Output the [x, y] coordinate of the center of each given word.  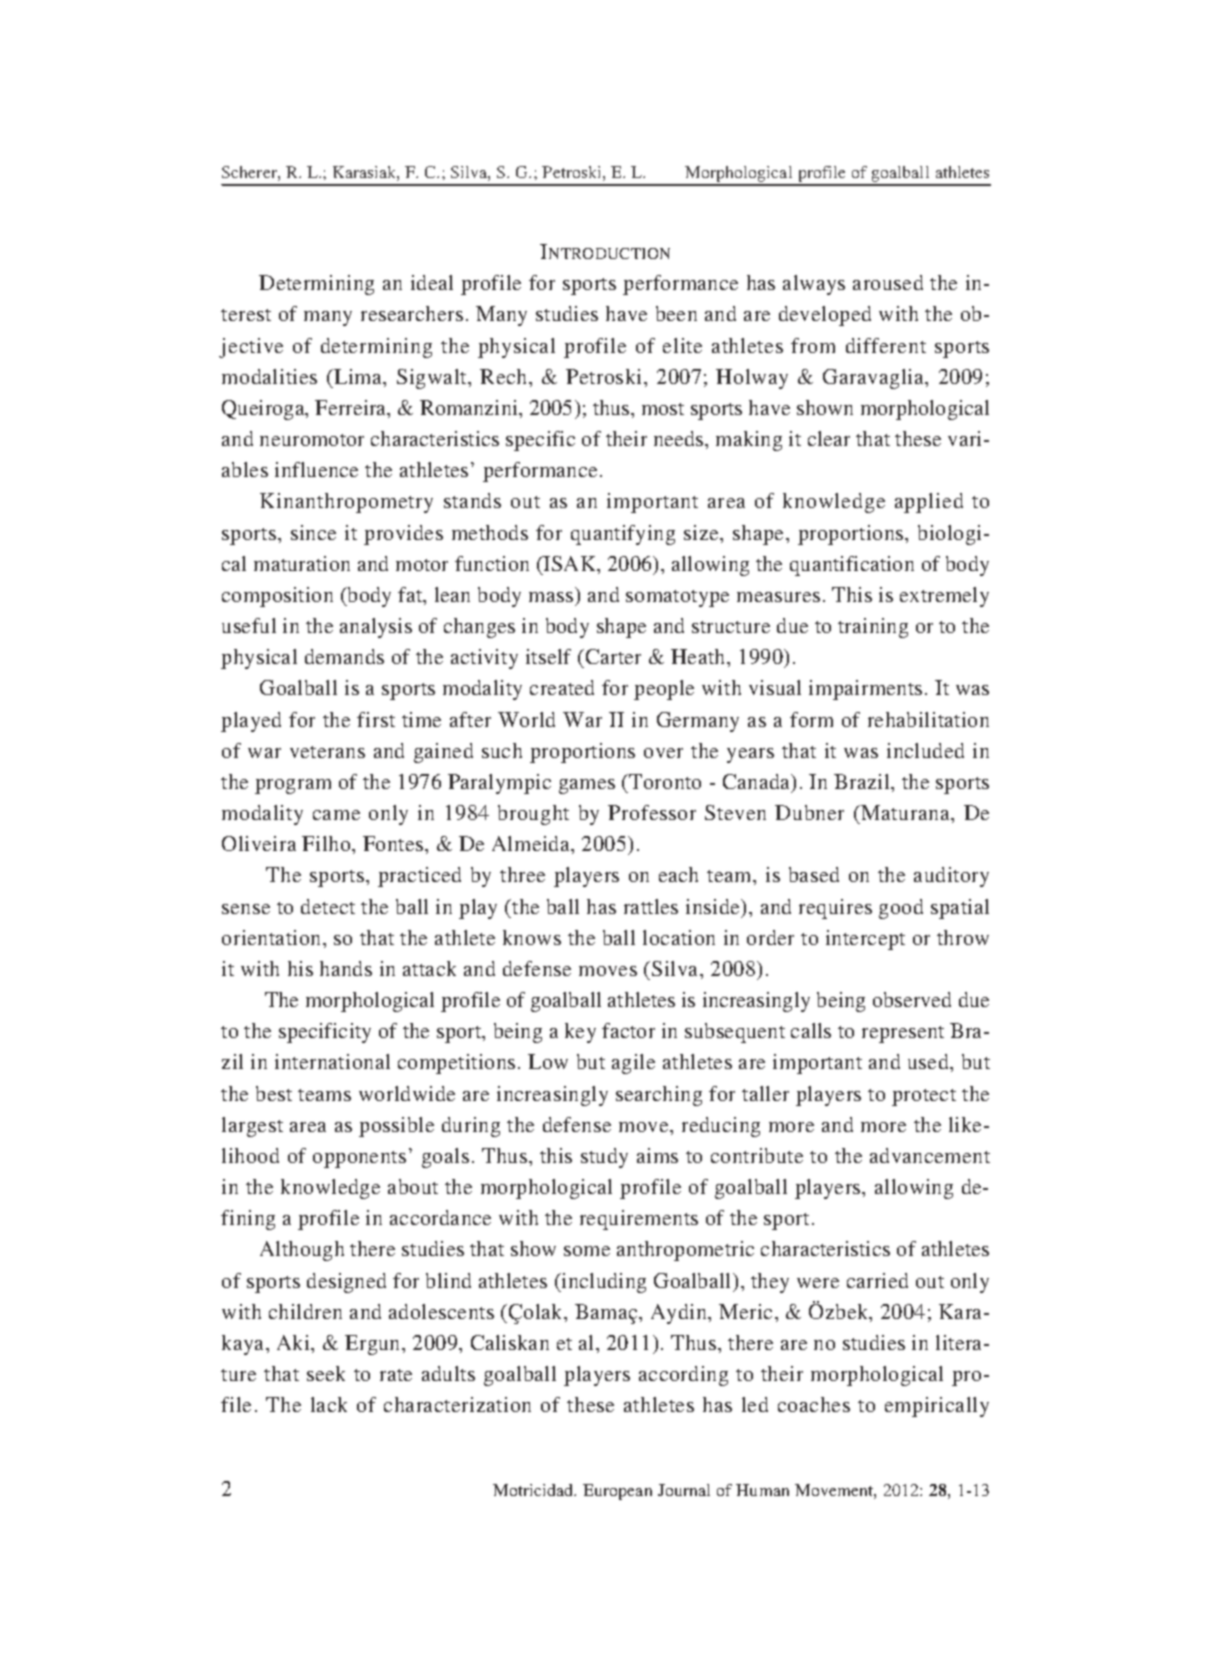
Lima [358, 378]
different [886, 345]
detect [328, 906]
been [676, 313]
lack [329, 1404]
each [678, 874]
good [901, 909]
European [617, 1492]
